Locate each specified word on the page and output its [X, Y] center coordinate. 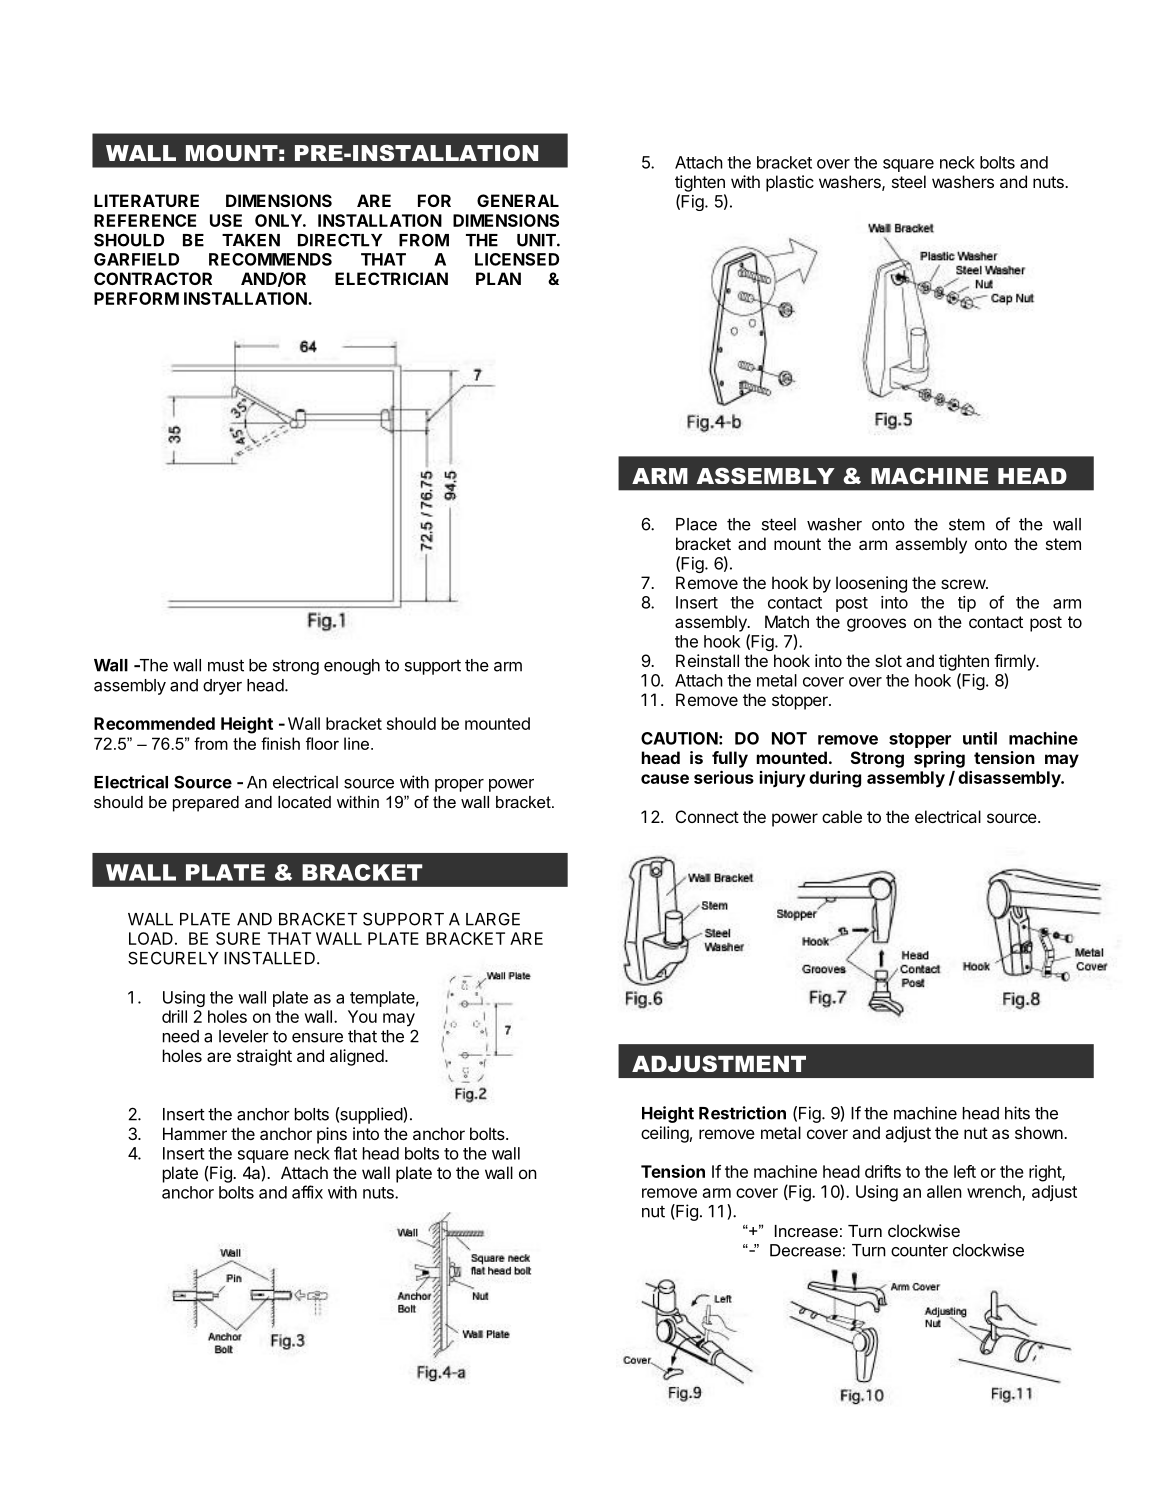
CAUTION [679, 738]
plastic [790, 183]
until [980, 738]
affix [307, 1192]
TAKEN [251, 240]
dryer [222, 687]
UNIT [537, 240]
